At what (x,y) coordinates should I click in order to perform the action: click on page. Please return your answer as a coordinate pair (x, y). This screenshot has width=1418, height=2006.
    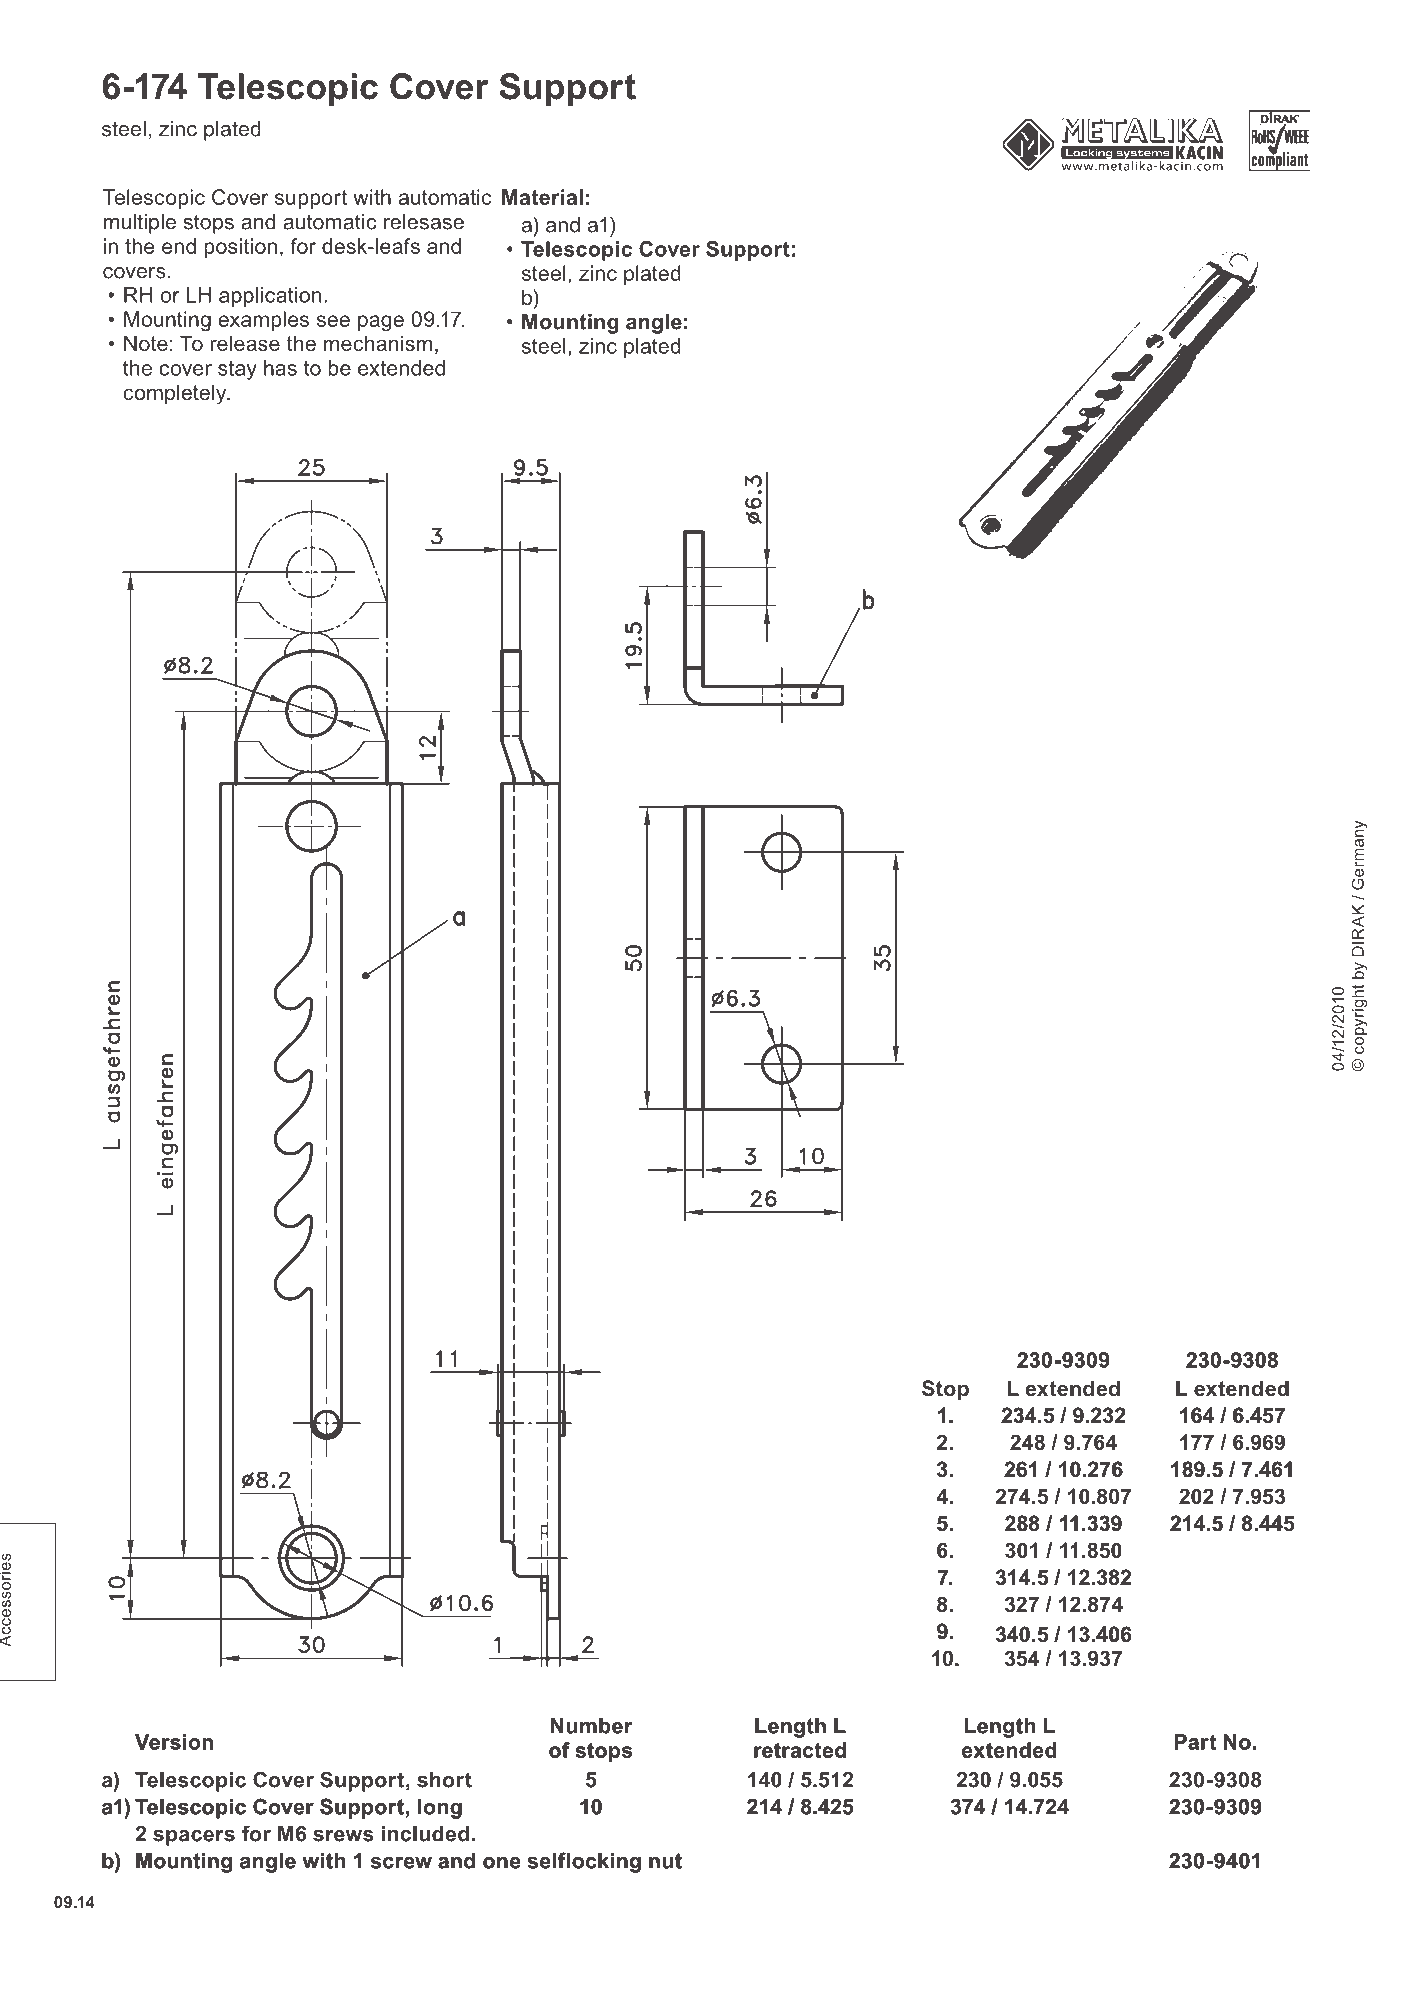
    Looking at the image, I should click on (381, 323).
